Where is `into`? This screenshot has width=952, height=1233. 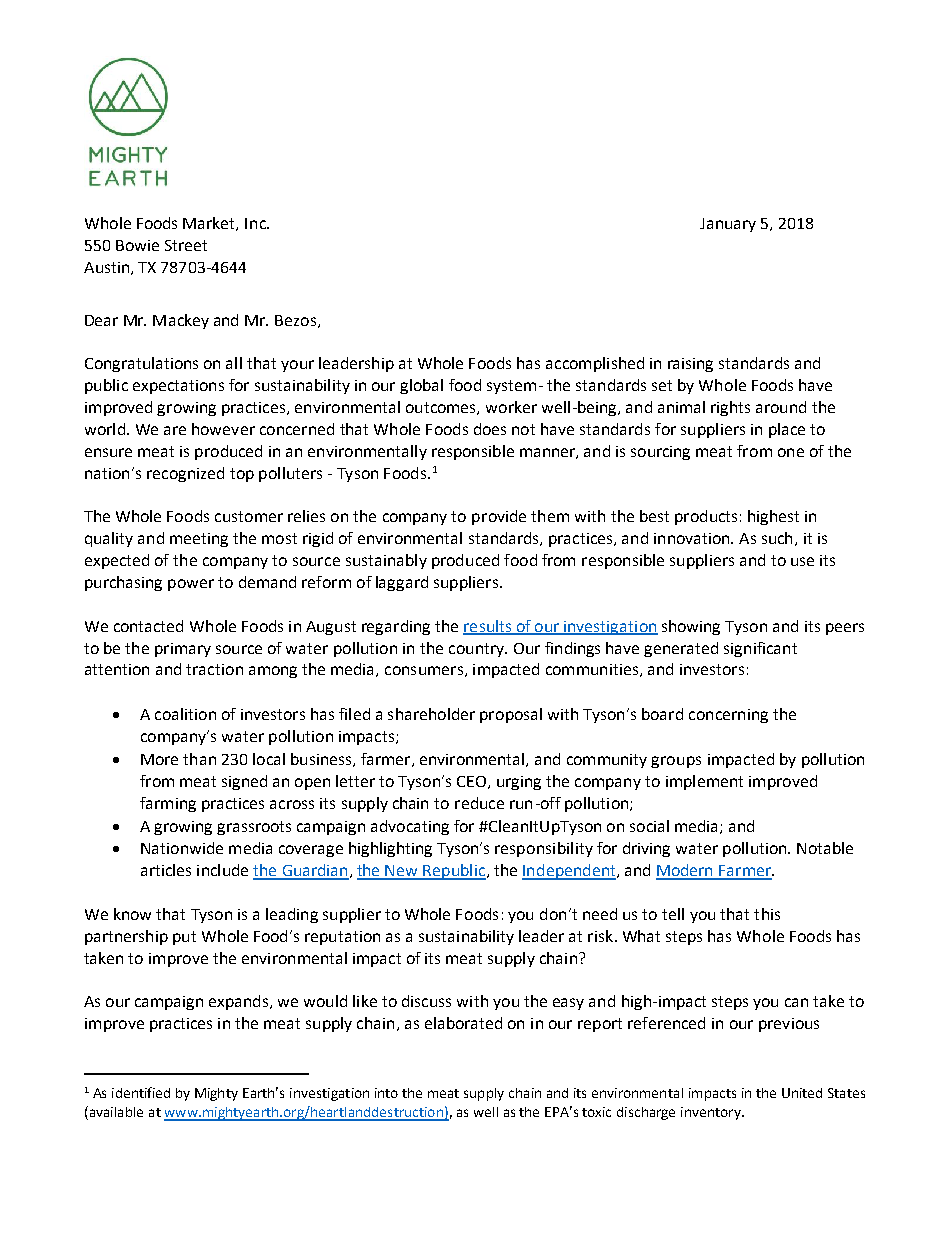 into is located at coordinates (386, 1093).
